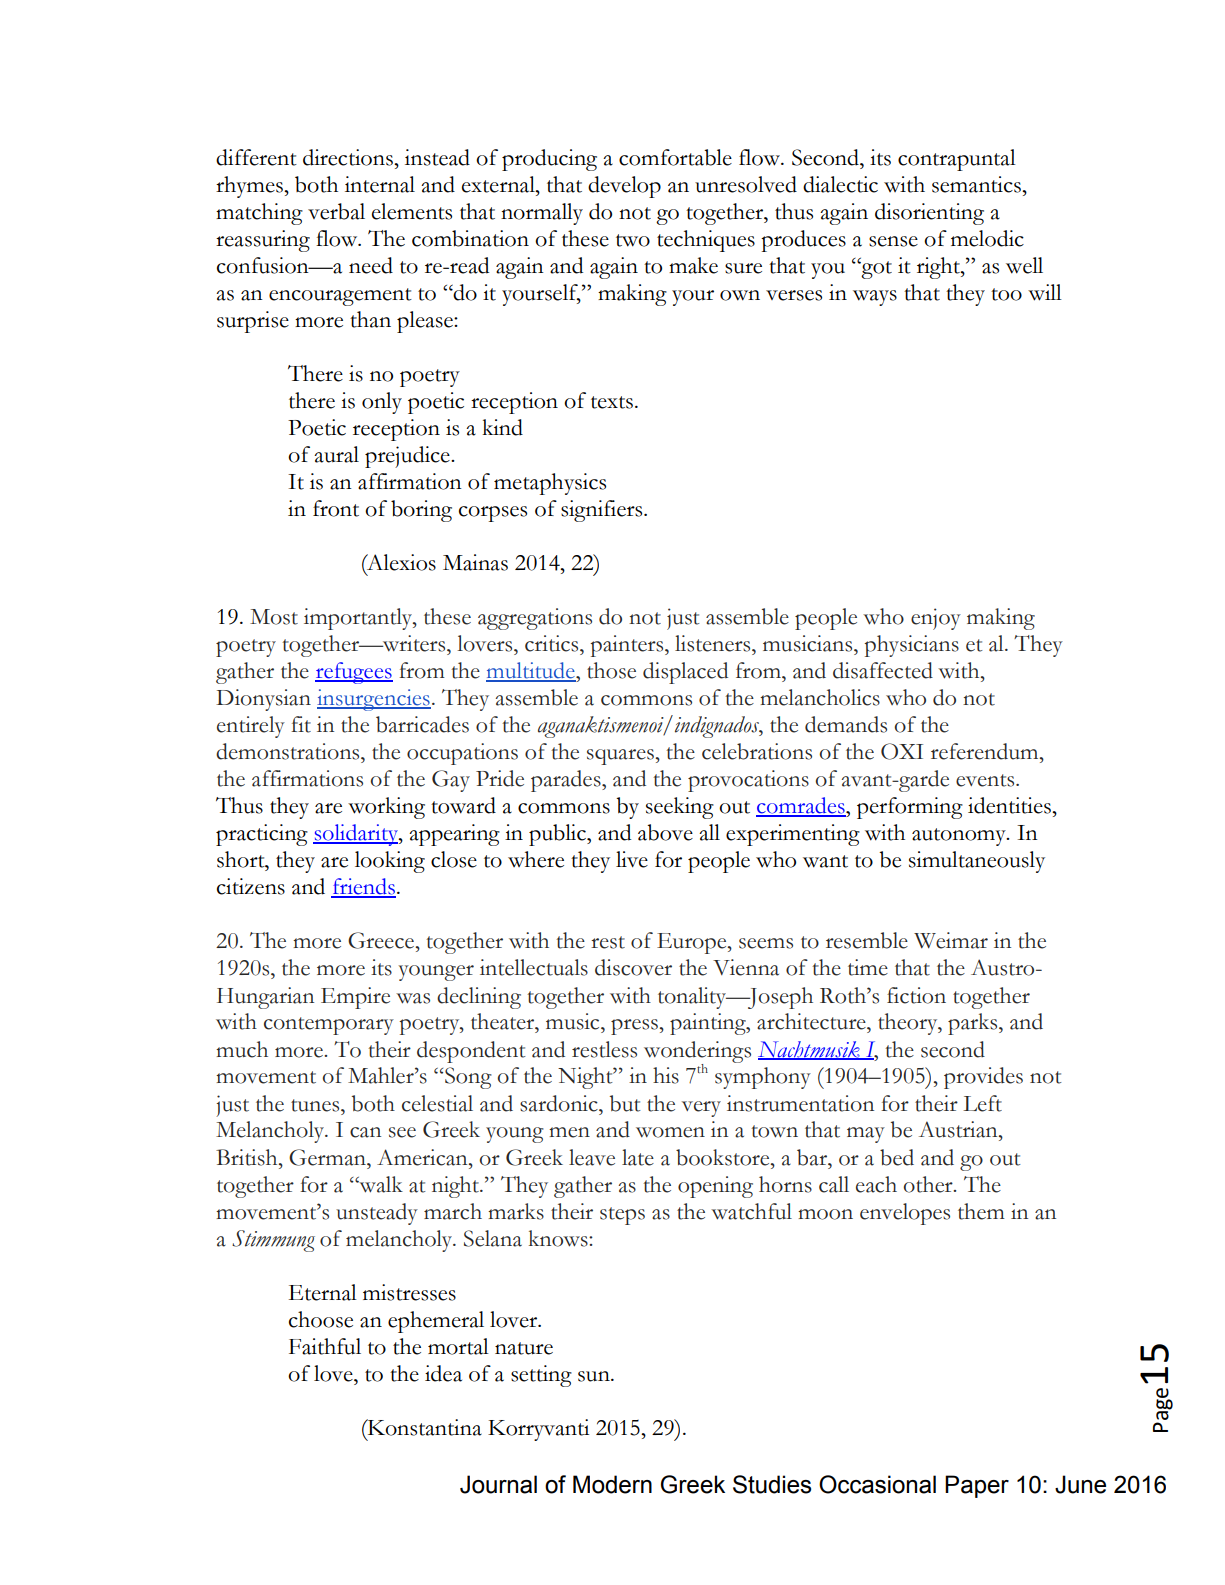 The height and width of the screenshot is (1585, 1225). What do you see at coordinates (356, 835) in the screenshot?
I see `solidarity` at bounding box center [356, 835].
